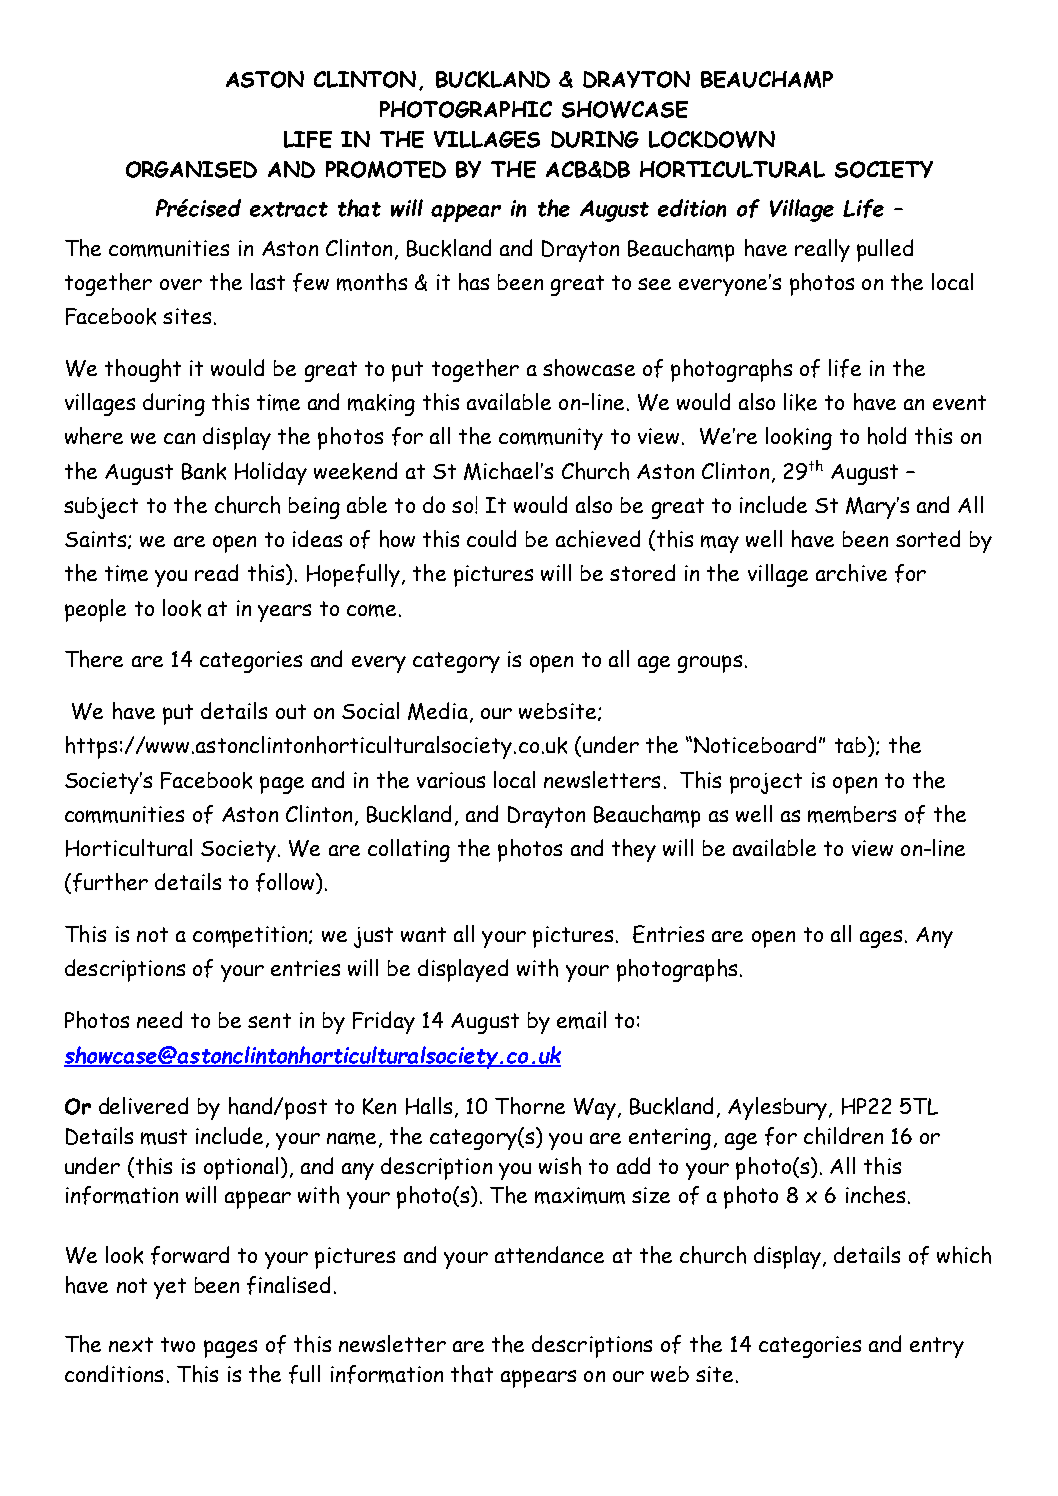 Image resolution: width=1058 pixels, height=1496 pixels. Describe the element at coordinates (191, 169) in the screenshot. I see `ORGANISED` at that location.
